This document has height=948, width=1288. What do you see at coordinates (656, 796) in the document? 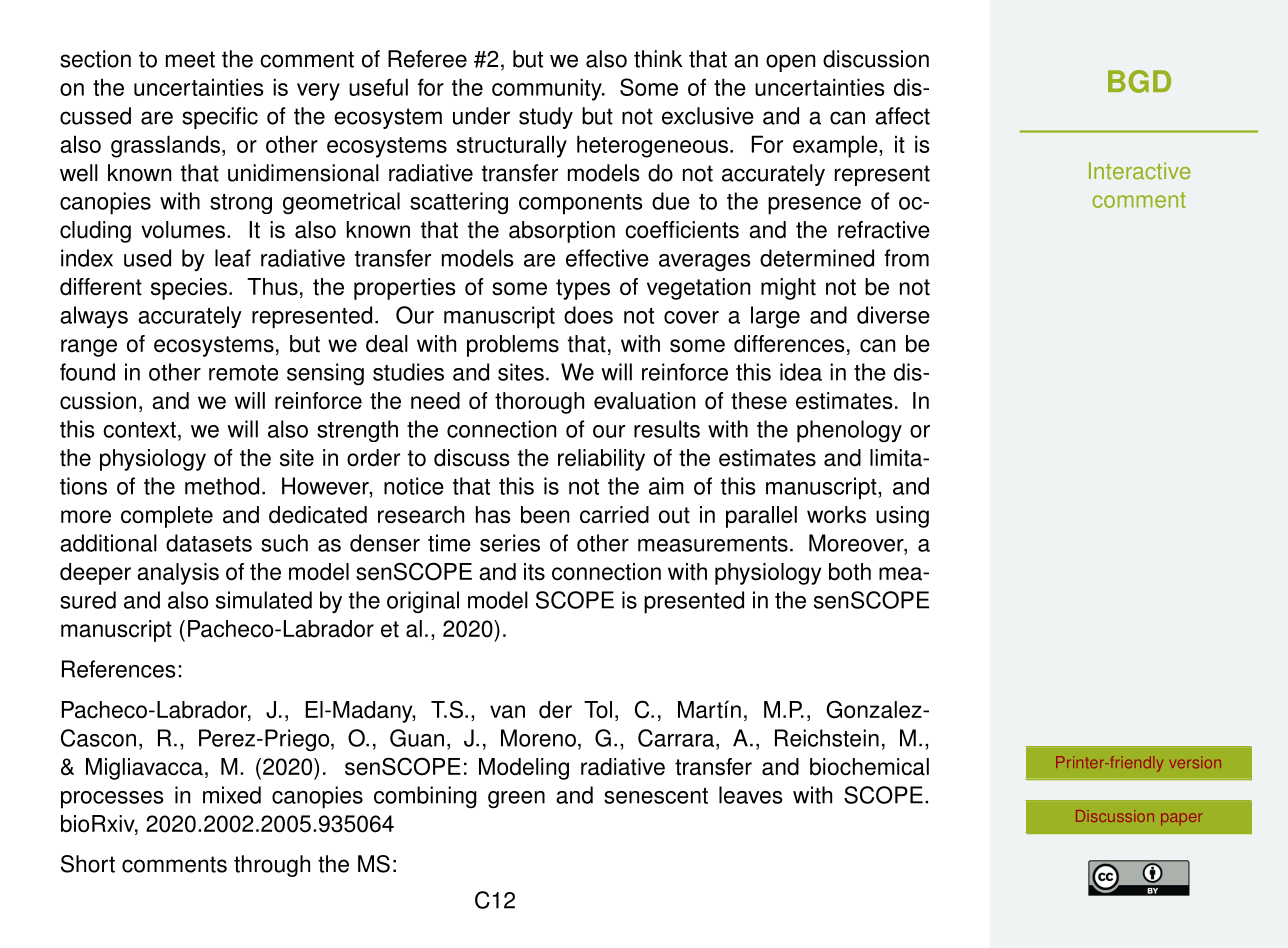
I see `senescent` at bounding box center [656, 796].
